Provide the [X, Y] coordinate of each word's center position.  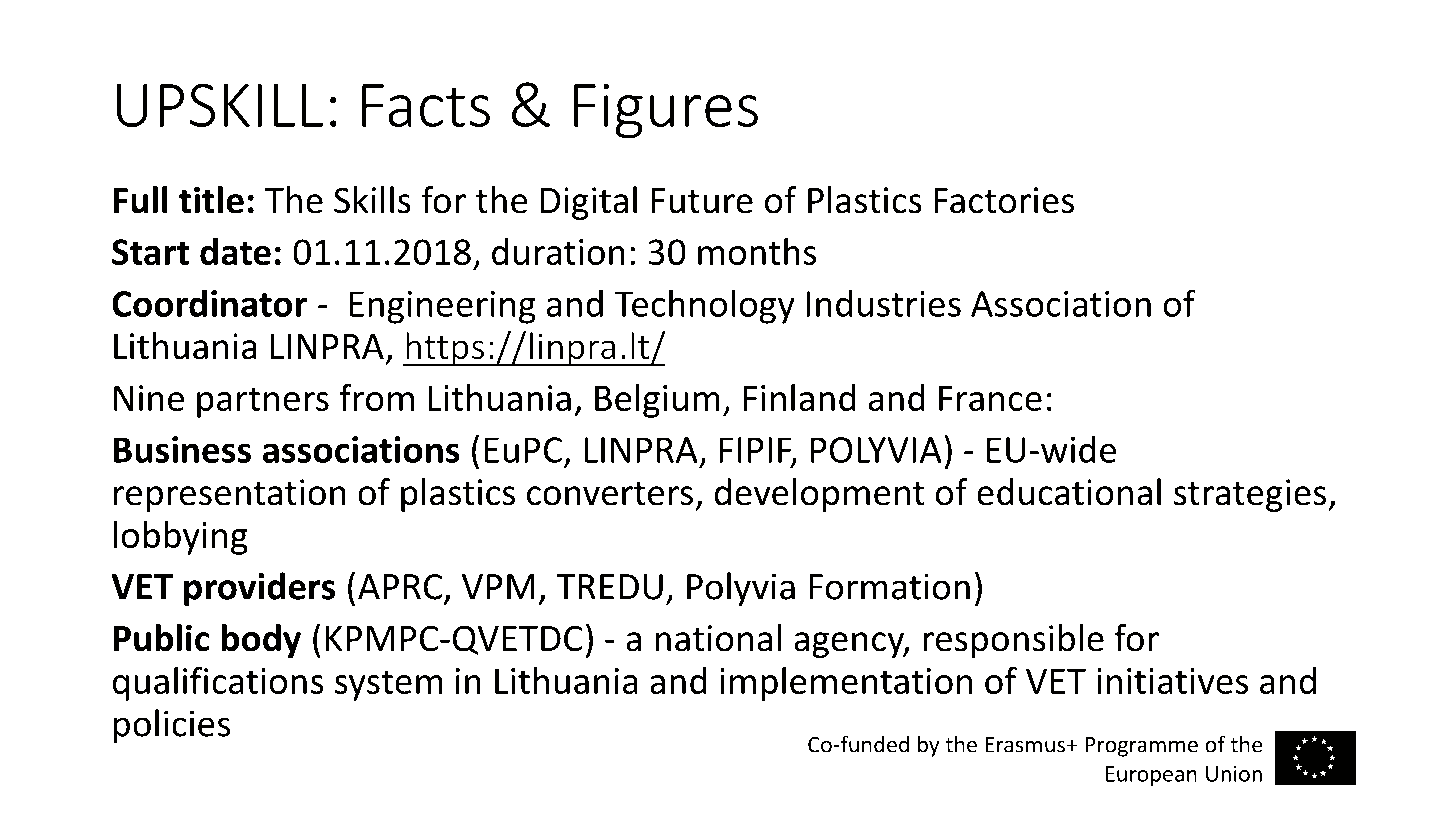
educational [1069, 492]
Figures [666, 111]
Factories [1004, 200]
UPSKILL [220, 105]
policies [172, 726]
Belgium [657, 401]
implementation [846, 684]
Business [182, 449]
